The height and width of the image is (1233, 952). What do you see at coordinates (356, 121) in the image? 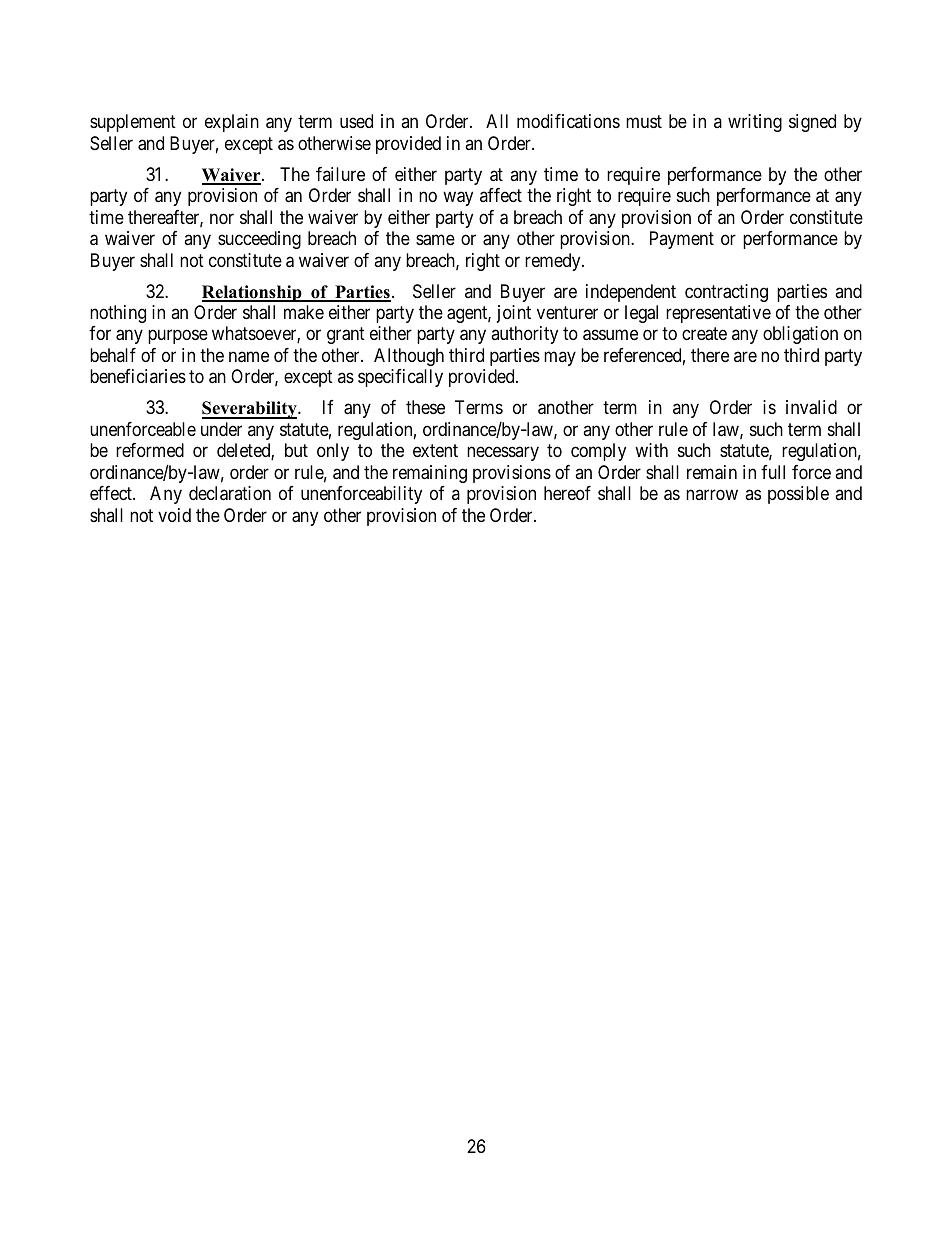
I see `used` at bounding box center [356, 121].
